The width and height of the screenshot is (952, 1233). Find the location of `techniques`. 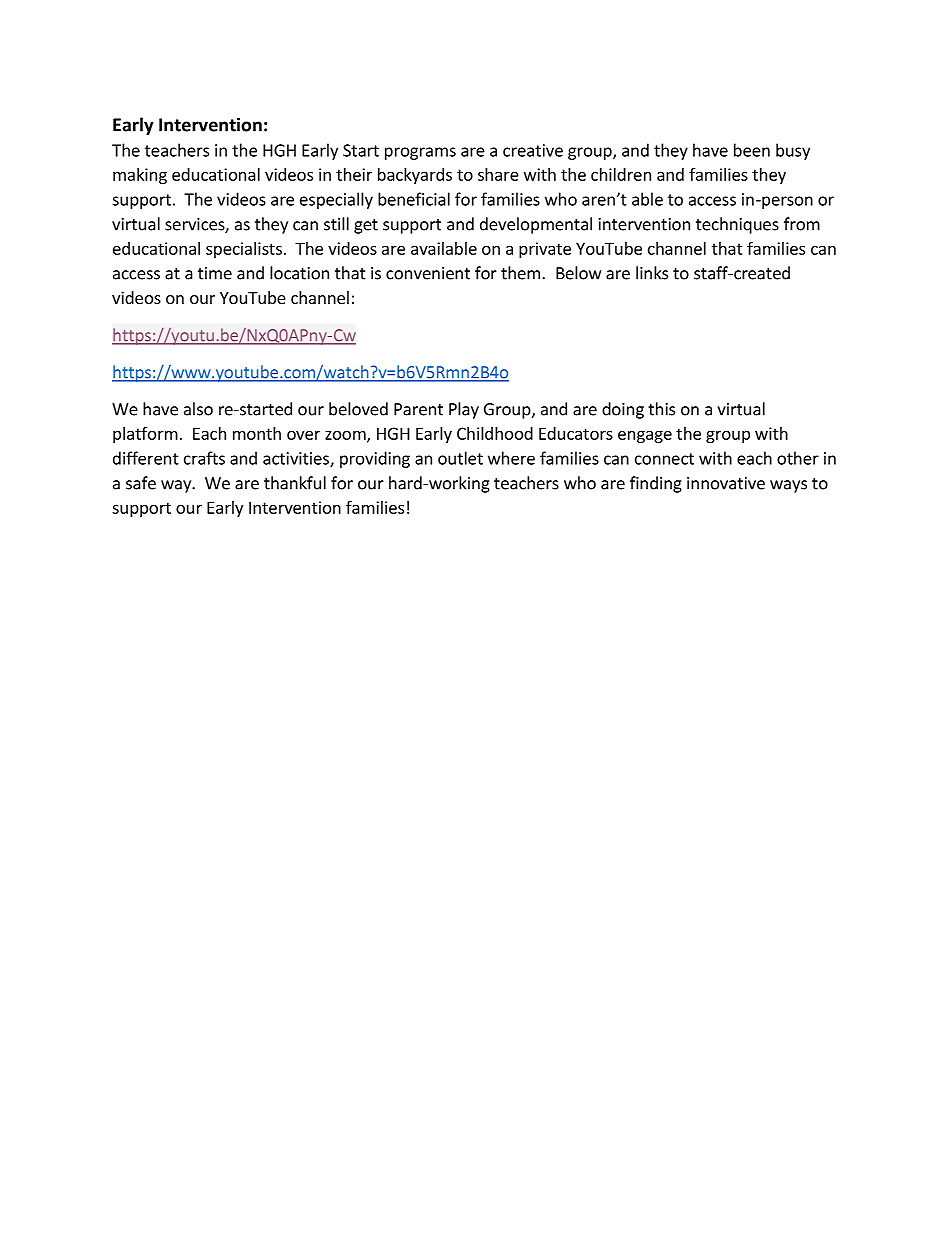

techniques is located at coordinates (737, 225).
